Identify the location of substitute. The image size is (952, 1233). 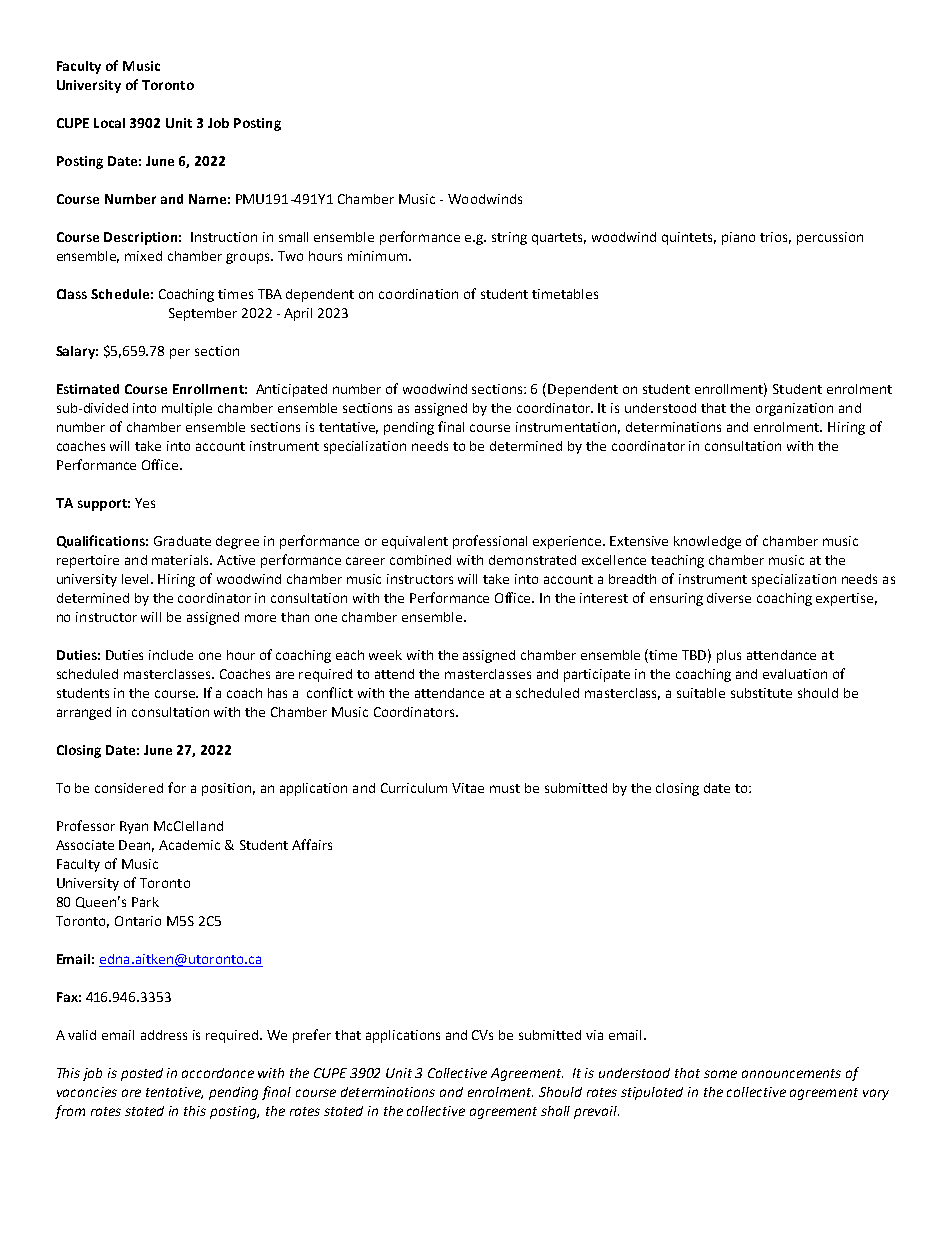
(761, 693).
